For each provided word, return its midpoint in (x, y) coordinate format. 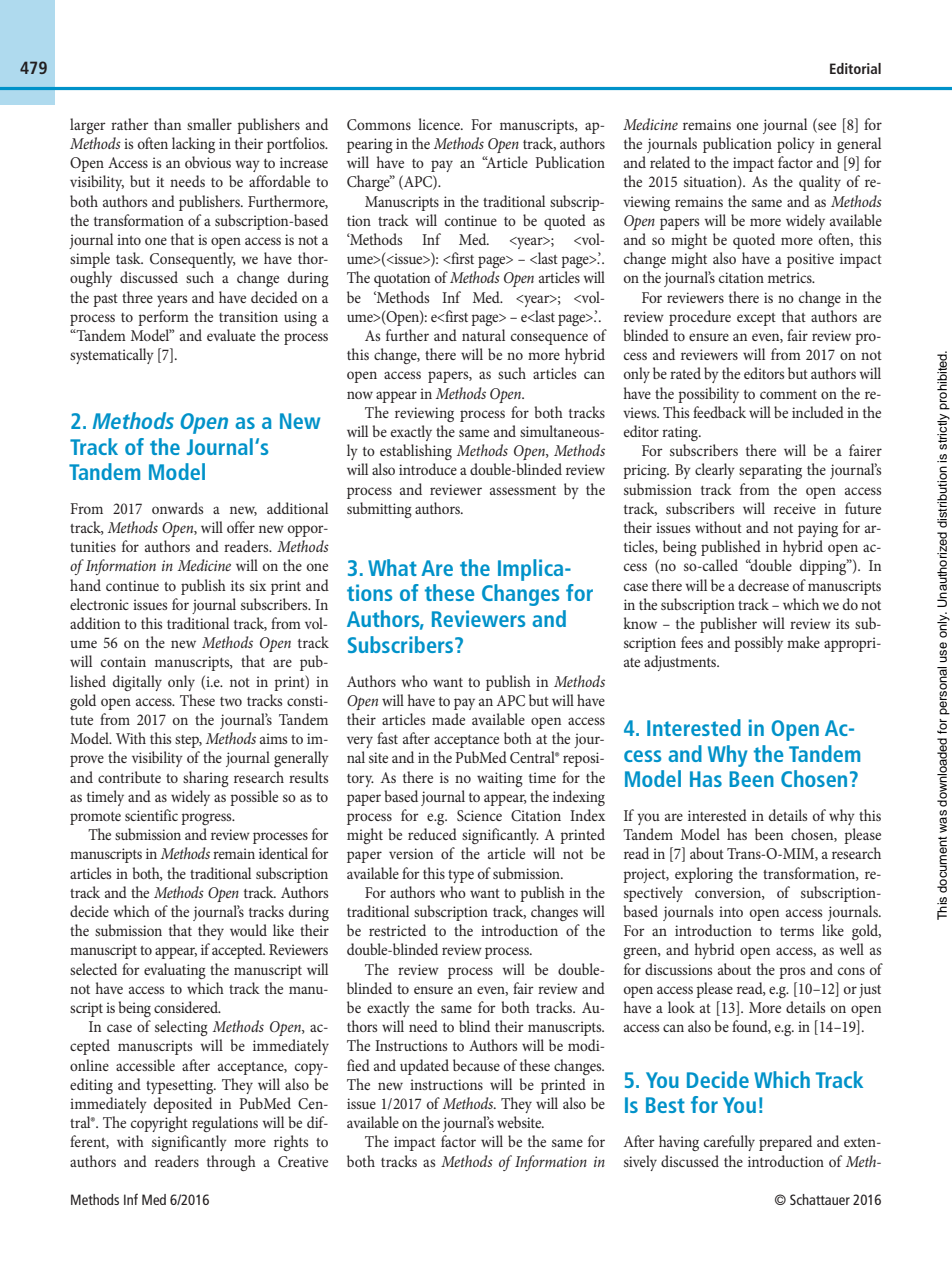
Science (479, 816)
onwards (177, 508)
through (231, 1163)
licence (440, 124)
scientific (151, 815)
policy (796, 145)
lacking (193, 145)
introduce (428, 469)
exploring (704, 875)
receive (795, 508)
